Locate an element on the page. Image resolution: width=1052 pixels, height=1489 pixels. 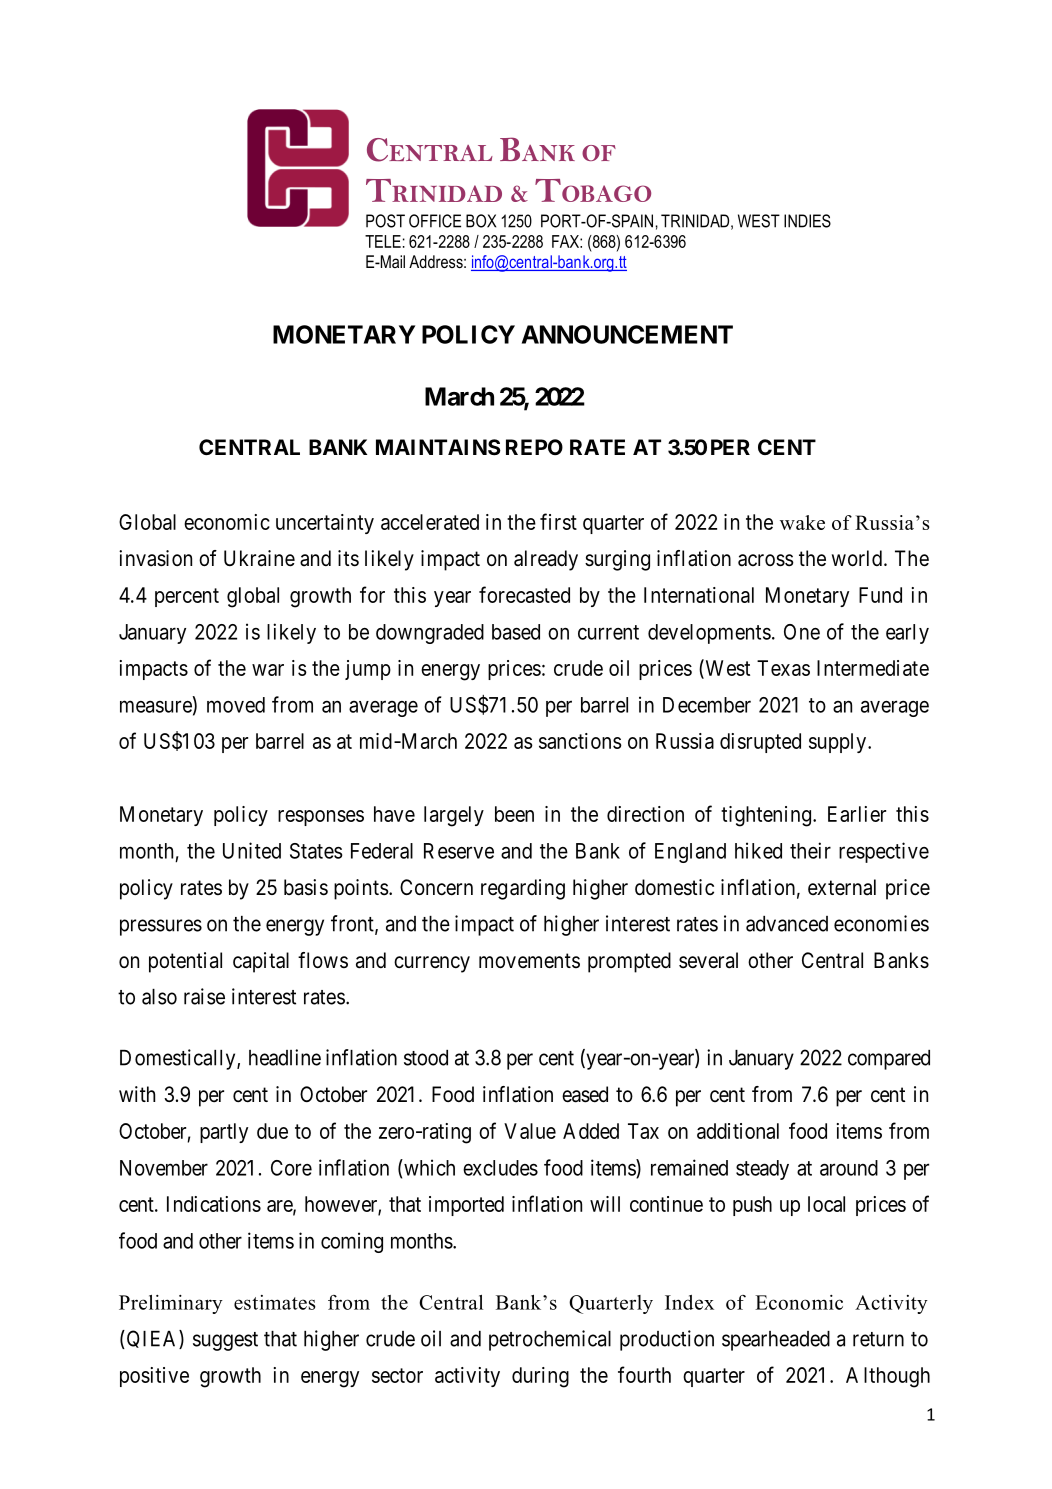
petrochemical is located at coordinates (550, 1340).
